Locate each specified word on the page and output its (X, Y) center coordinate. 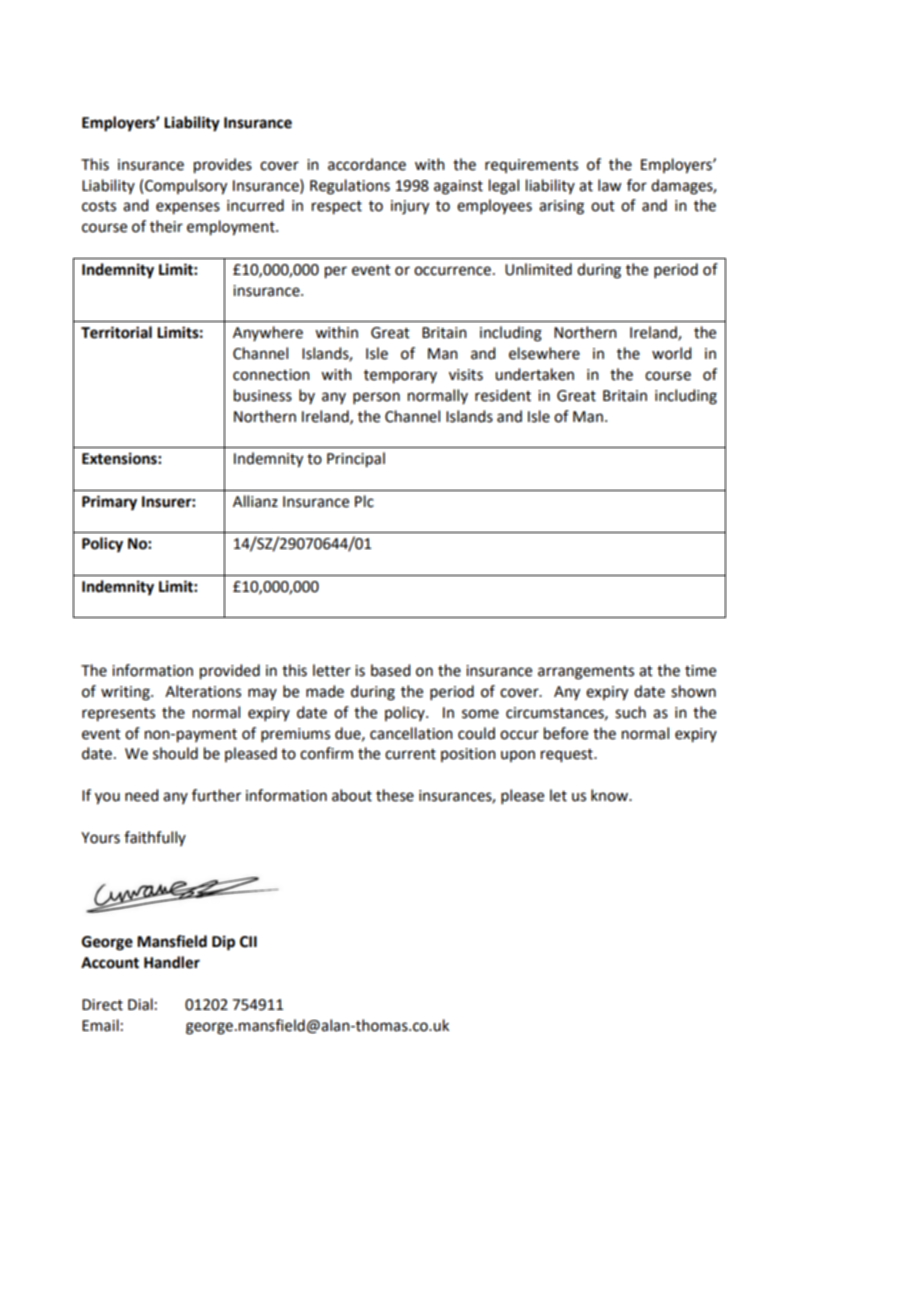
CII (248, 942)
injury (410, 207)
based (390, 670)
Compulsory (186, 187)
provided (230, 672)
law (609, 185)
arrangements (586, 673)
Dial (140, 1004)
